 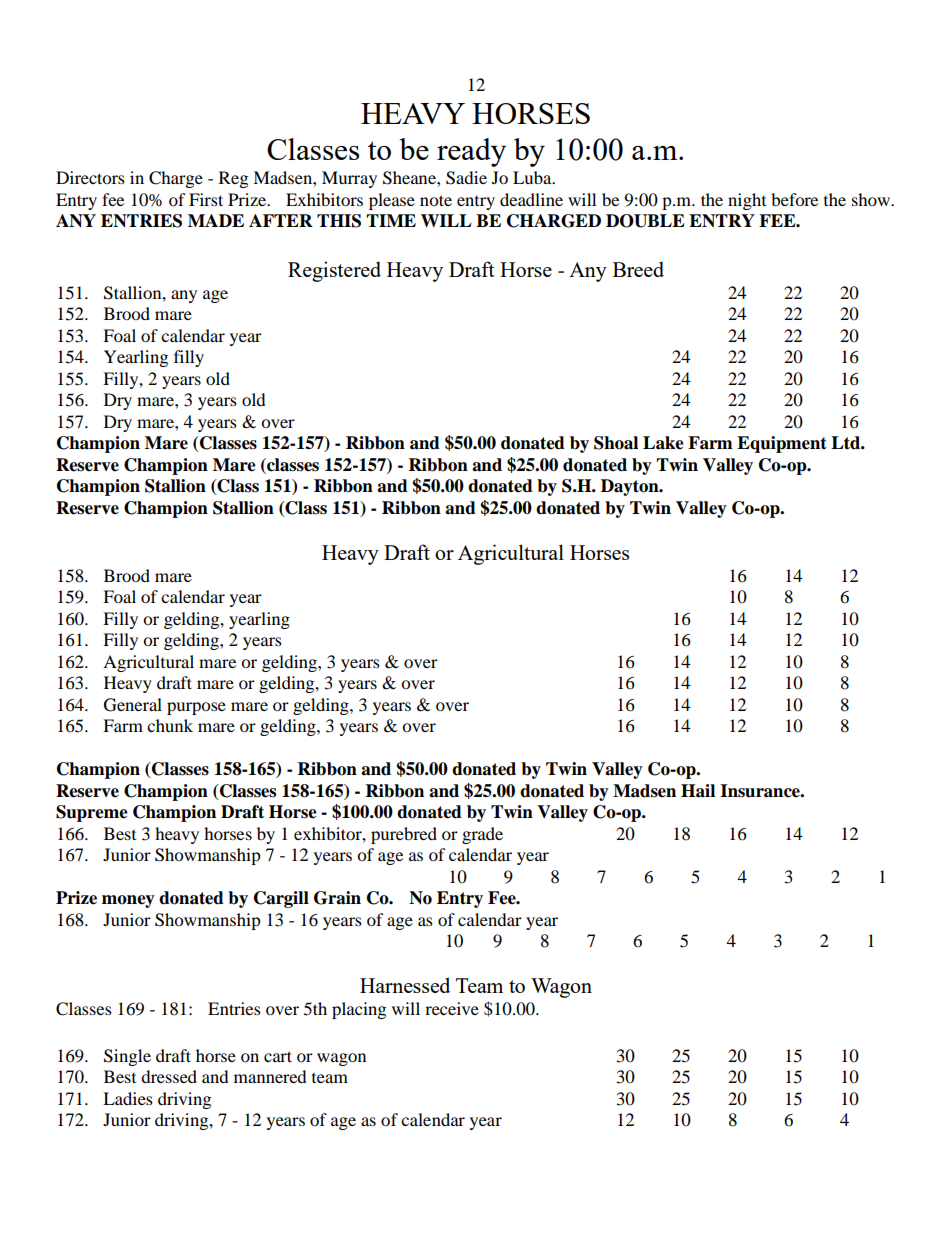 What do you see at coordinates (128, 901) in the screenshot?
I see `money` at bounding box center [128, 901].
